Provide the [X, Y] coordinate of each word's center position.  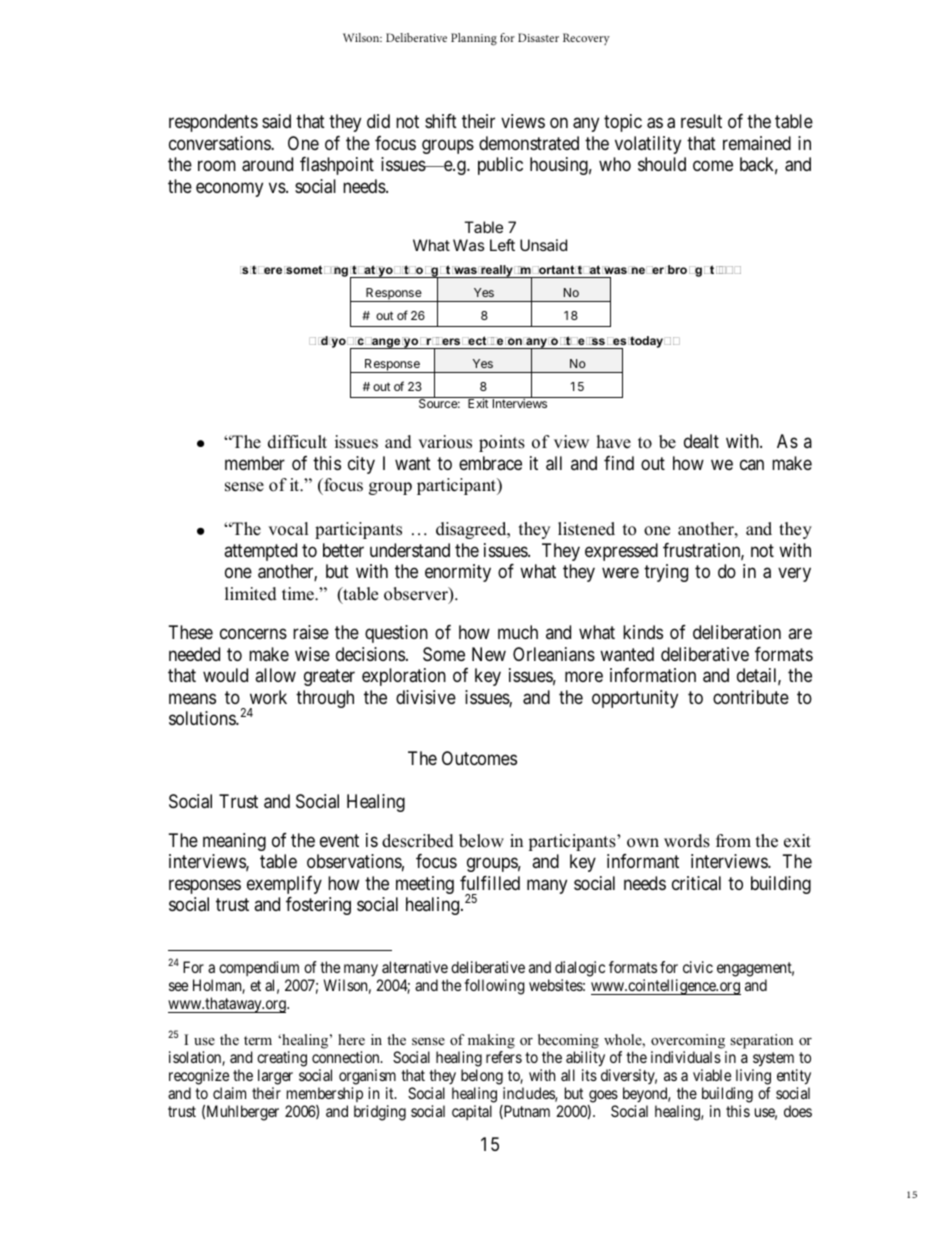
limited [251, 594]
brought [692, 271]
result [701, 121]
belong [482, 1077]
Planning [474, 39]
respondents [213, 123]
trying [666, 573]
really [497, 271]
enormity [458, 573]
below [481, 841]
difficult [297, 442]
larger [275, 1077]
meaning [234, 842]
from [733, 841]
